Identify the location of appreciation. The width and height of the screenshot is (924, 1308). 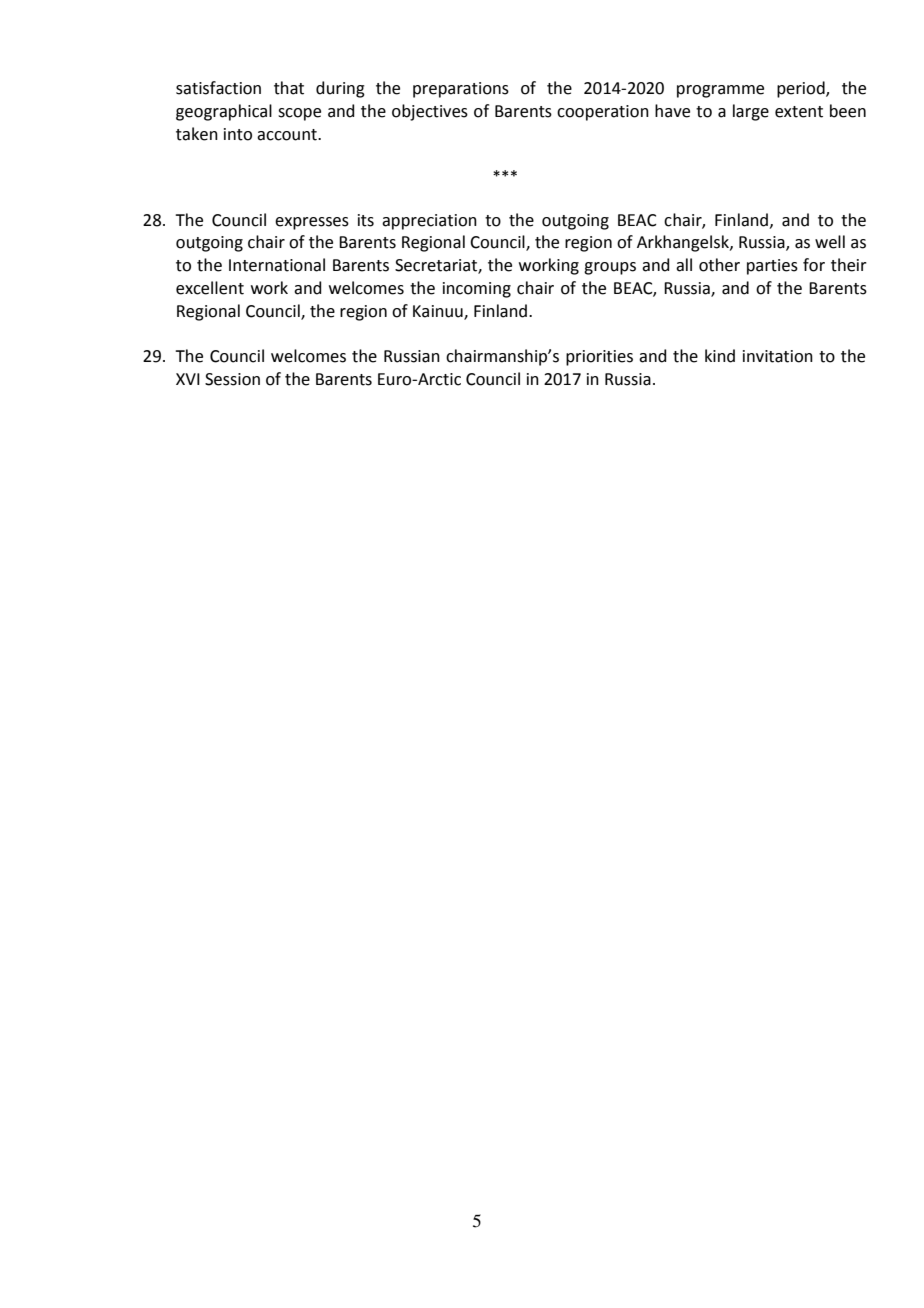
(429, 222).
